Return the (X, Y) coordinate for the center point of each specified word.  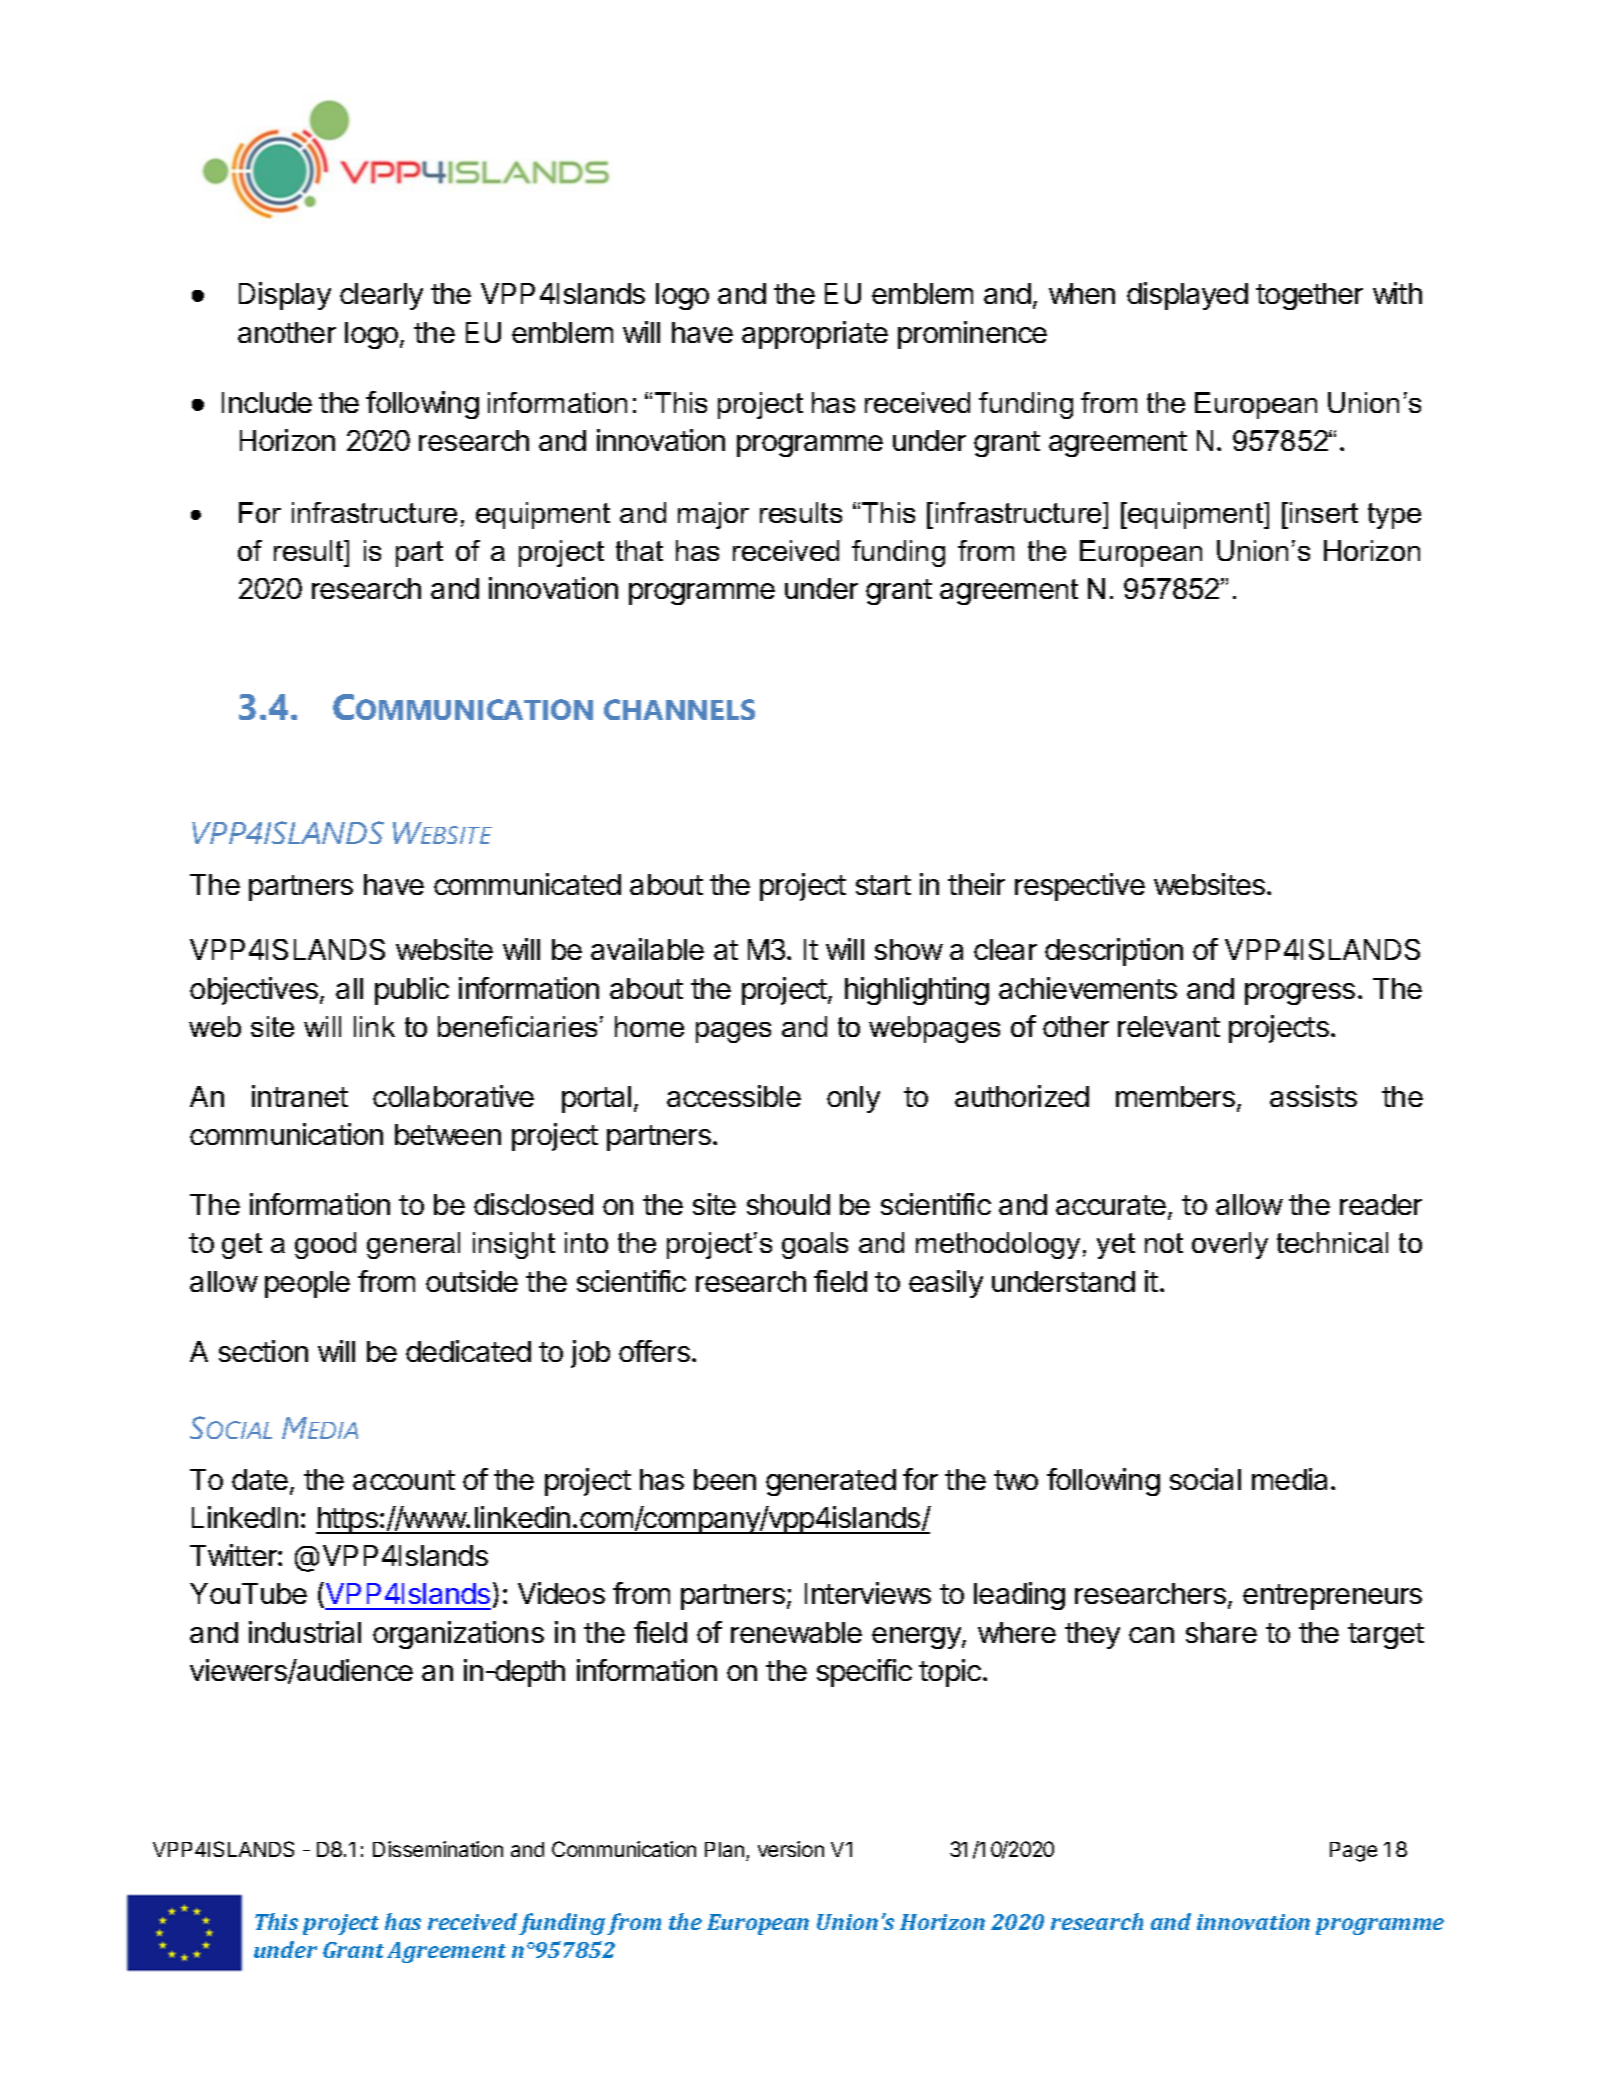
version (791, 1849)
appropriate (815, 335)
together (1309, 296)
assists (1313, 1096)
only (853, 1099)
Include (267, 402)
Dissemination (438, 1849)
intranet (300, 1096)
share (1221, 1632)
